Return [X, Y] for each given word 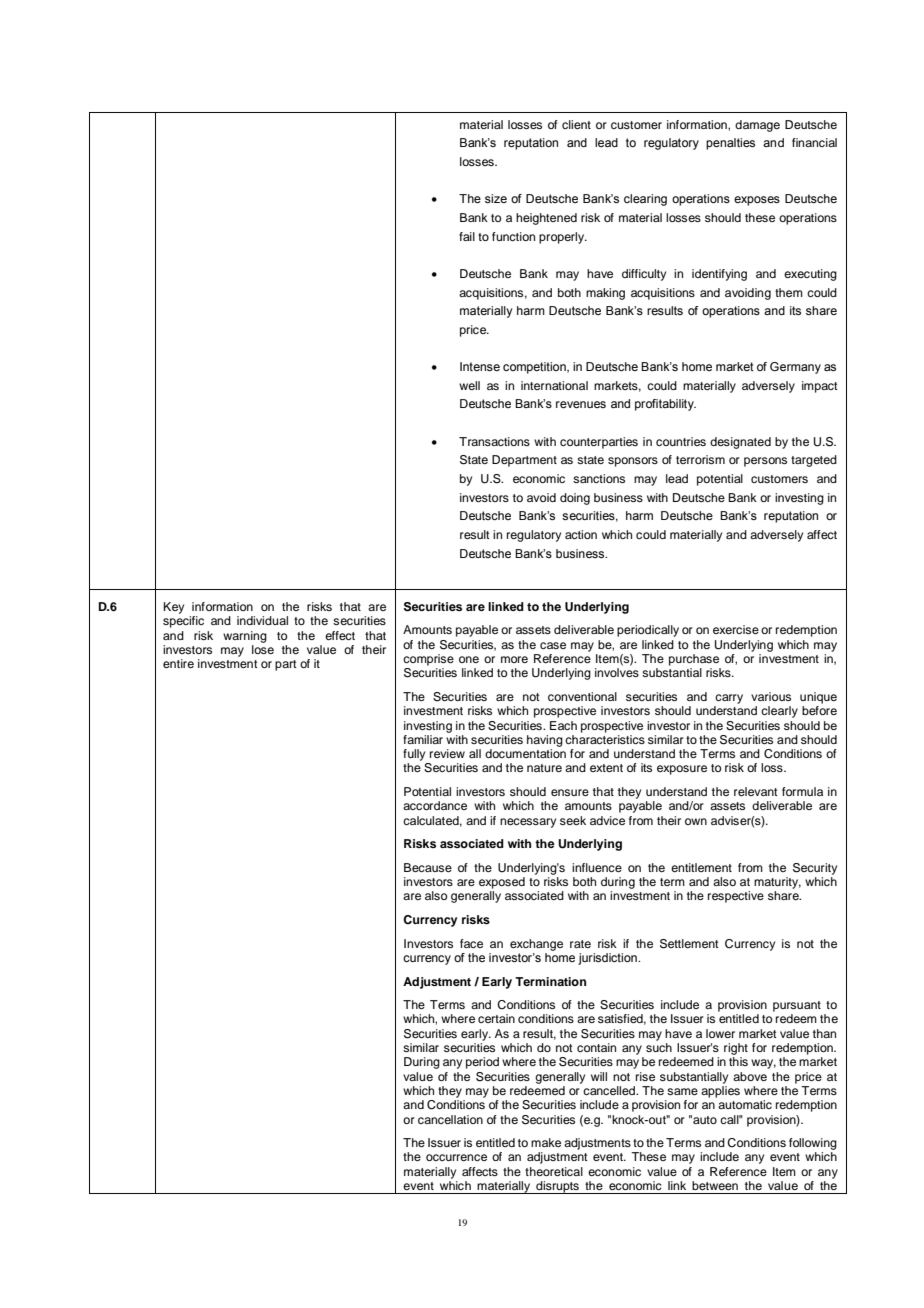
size [496, 198]
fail [467, 236]
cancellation [450, 1119]
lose [263, 649]
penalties [730, 144]
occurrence [456, 1157]
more [514, 659]
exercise [736, 629]
